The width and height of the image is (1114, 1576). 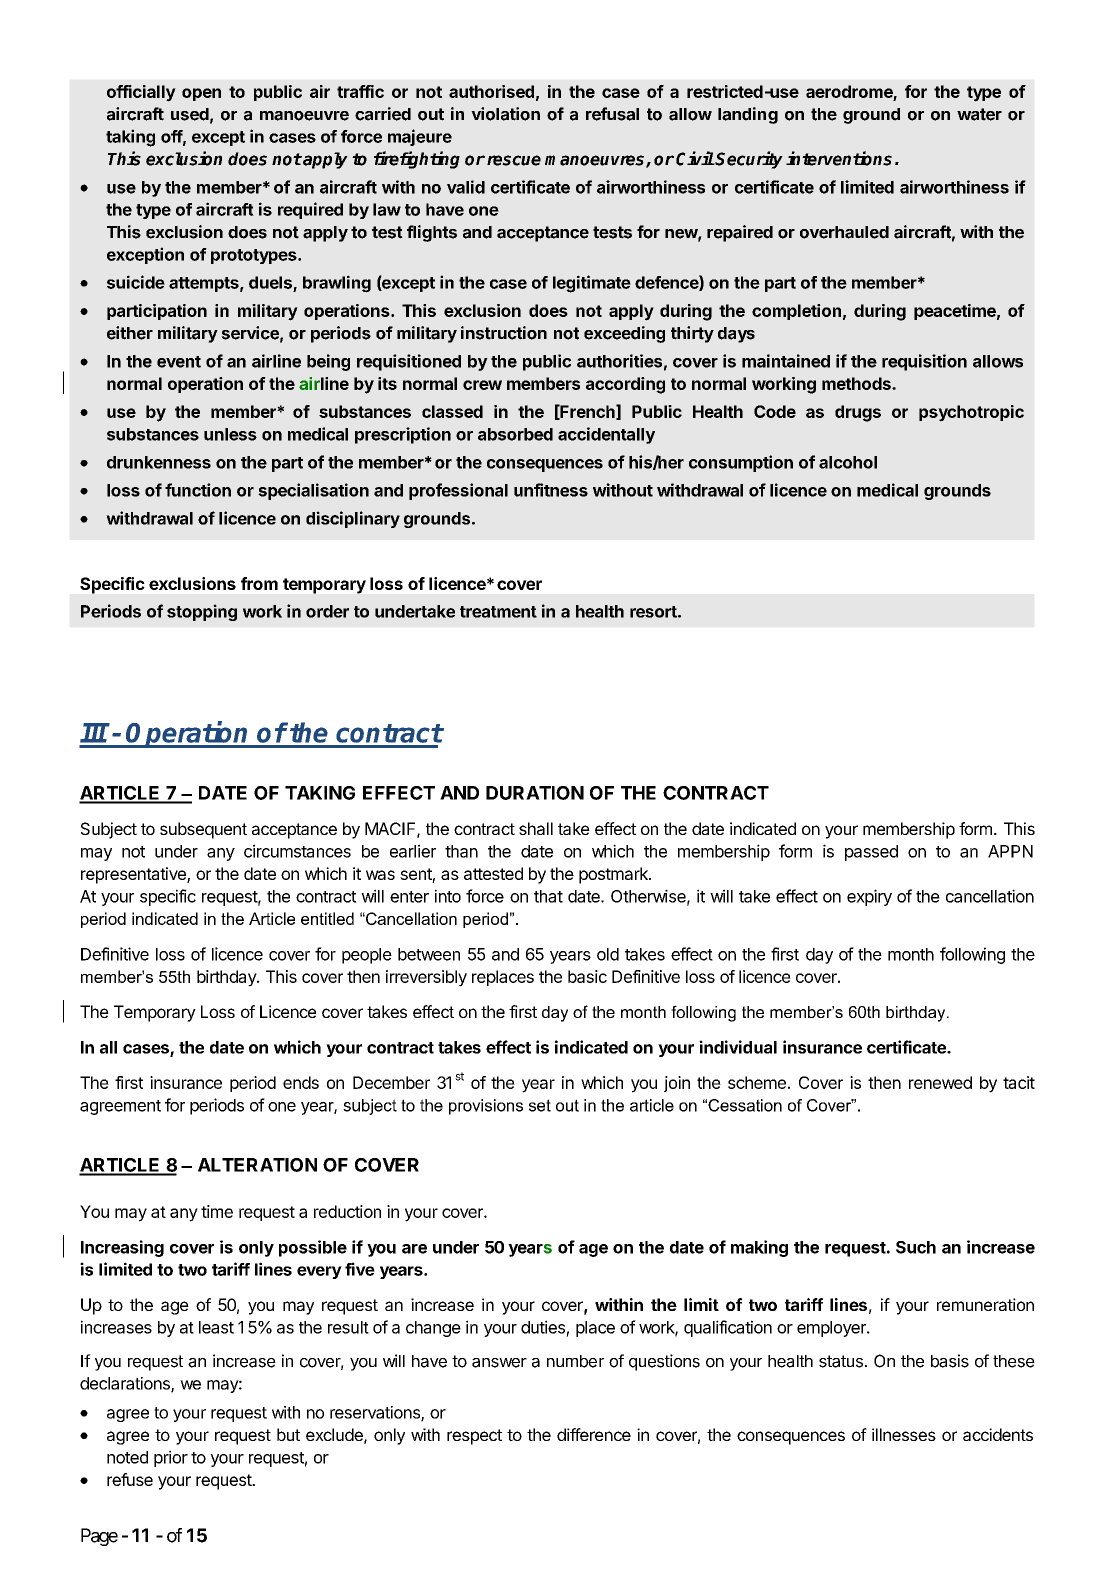 I want to click on treatment, so click(x=498, y=612).
